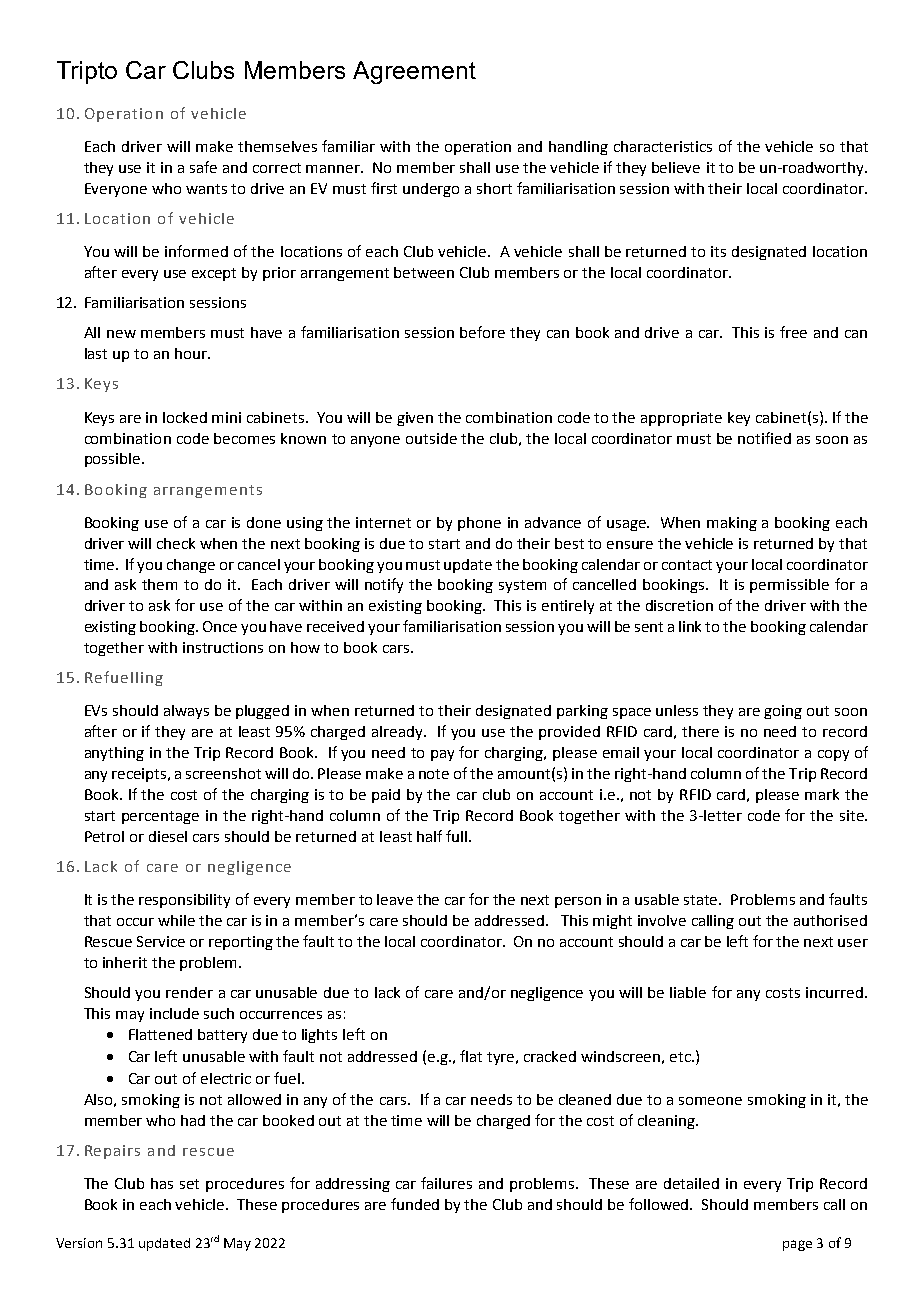 Image resolution: width=924 pixels, height=1308 pixels. Describe the element at coordinates (764, 438) in the document. I see `notified` at that location.
